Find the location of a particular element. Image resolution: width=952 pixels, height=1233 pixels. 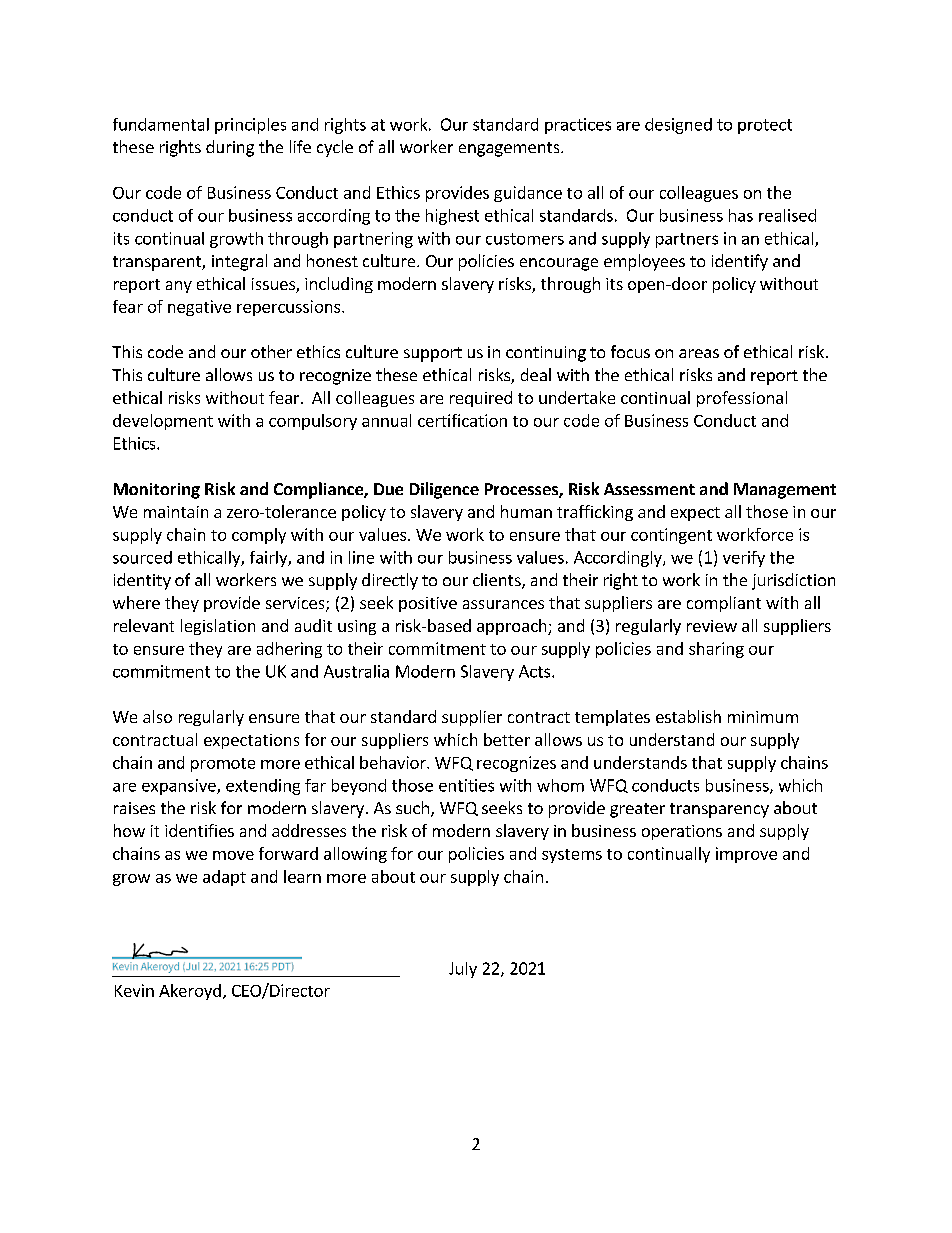

Acts is located at coordinates (536, 671).
